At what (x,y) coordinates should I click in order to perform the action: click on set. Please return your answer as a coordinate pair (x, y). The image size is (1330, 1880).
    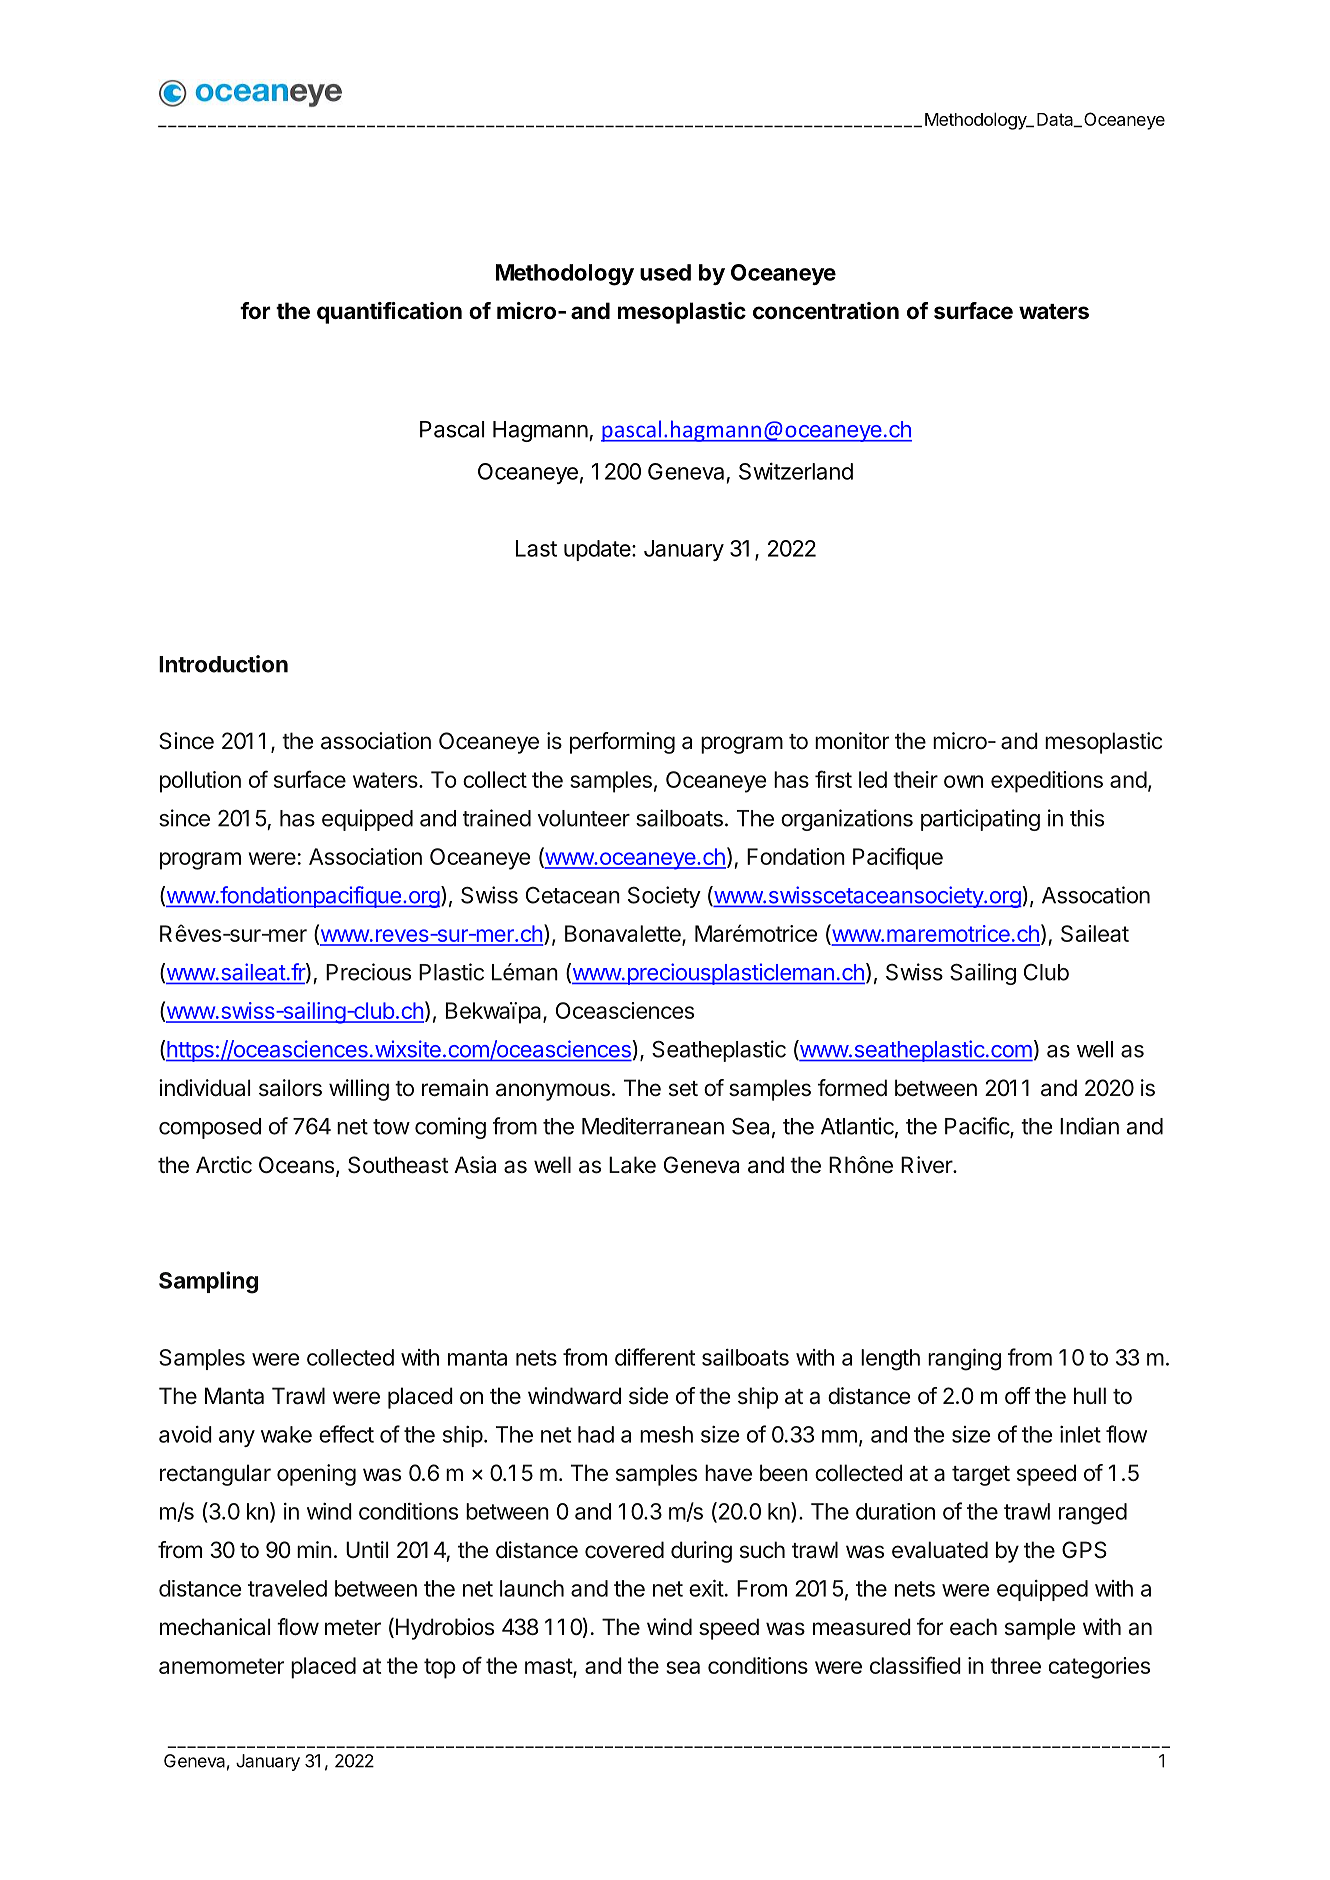
    Looking at the image, I should click on (683, 1089).
